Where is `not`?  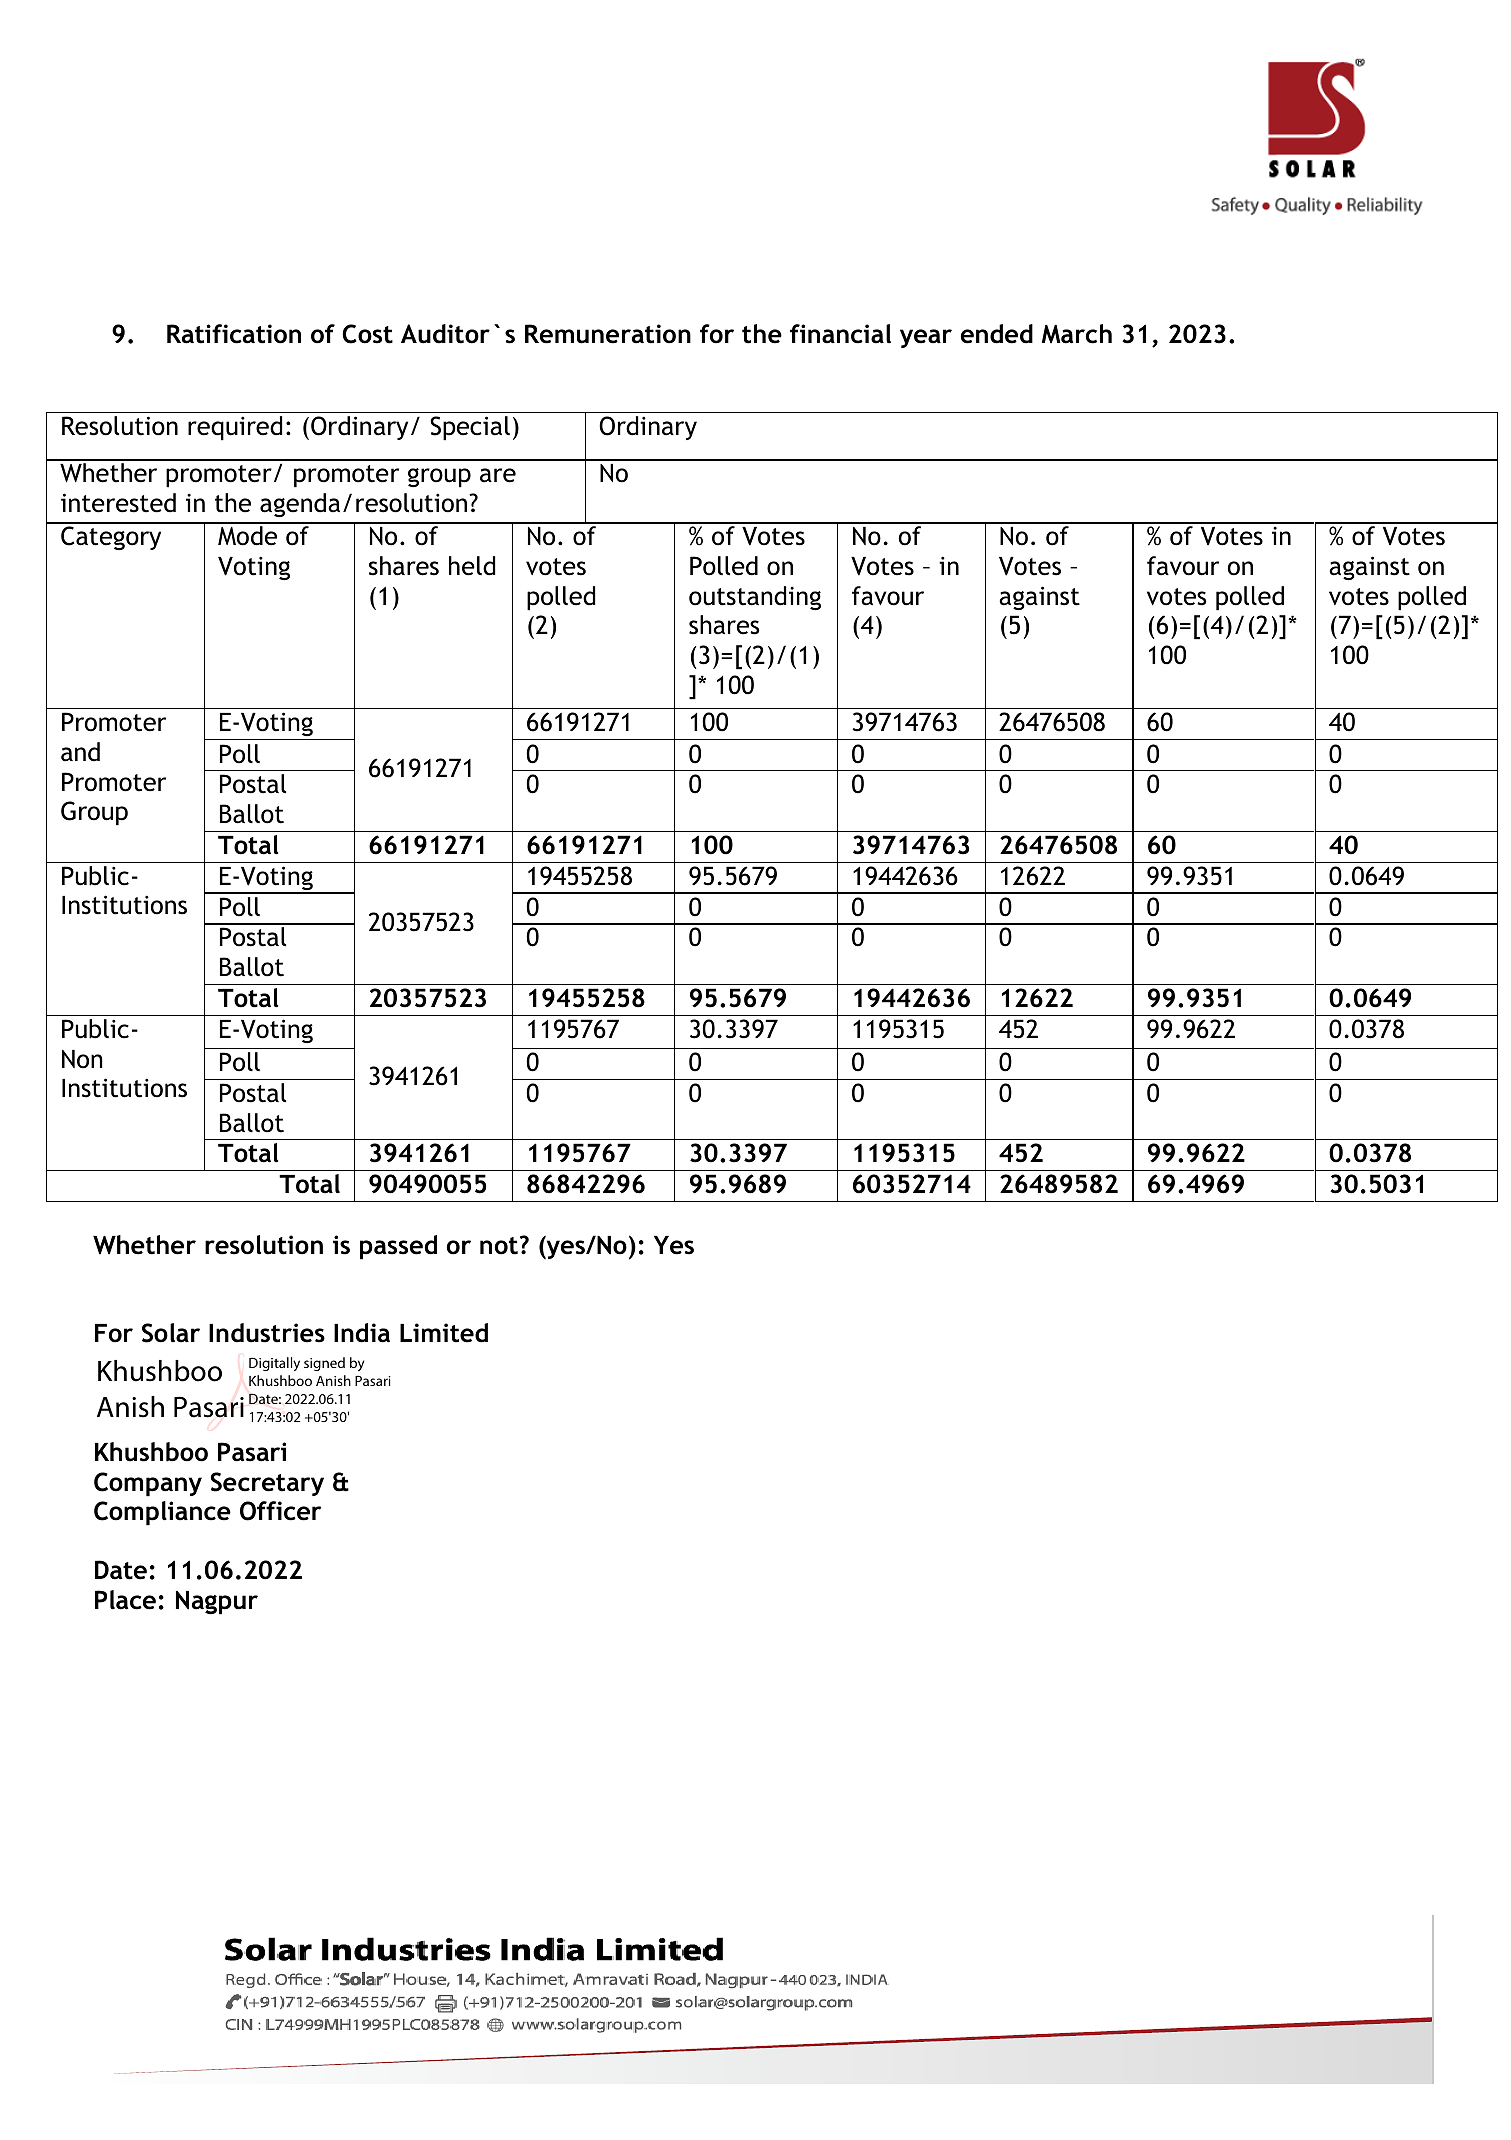
not is located at coordinates (499, 1246).
